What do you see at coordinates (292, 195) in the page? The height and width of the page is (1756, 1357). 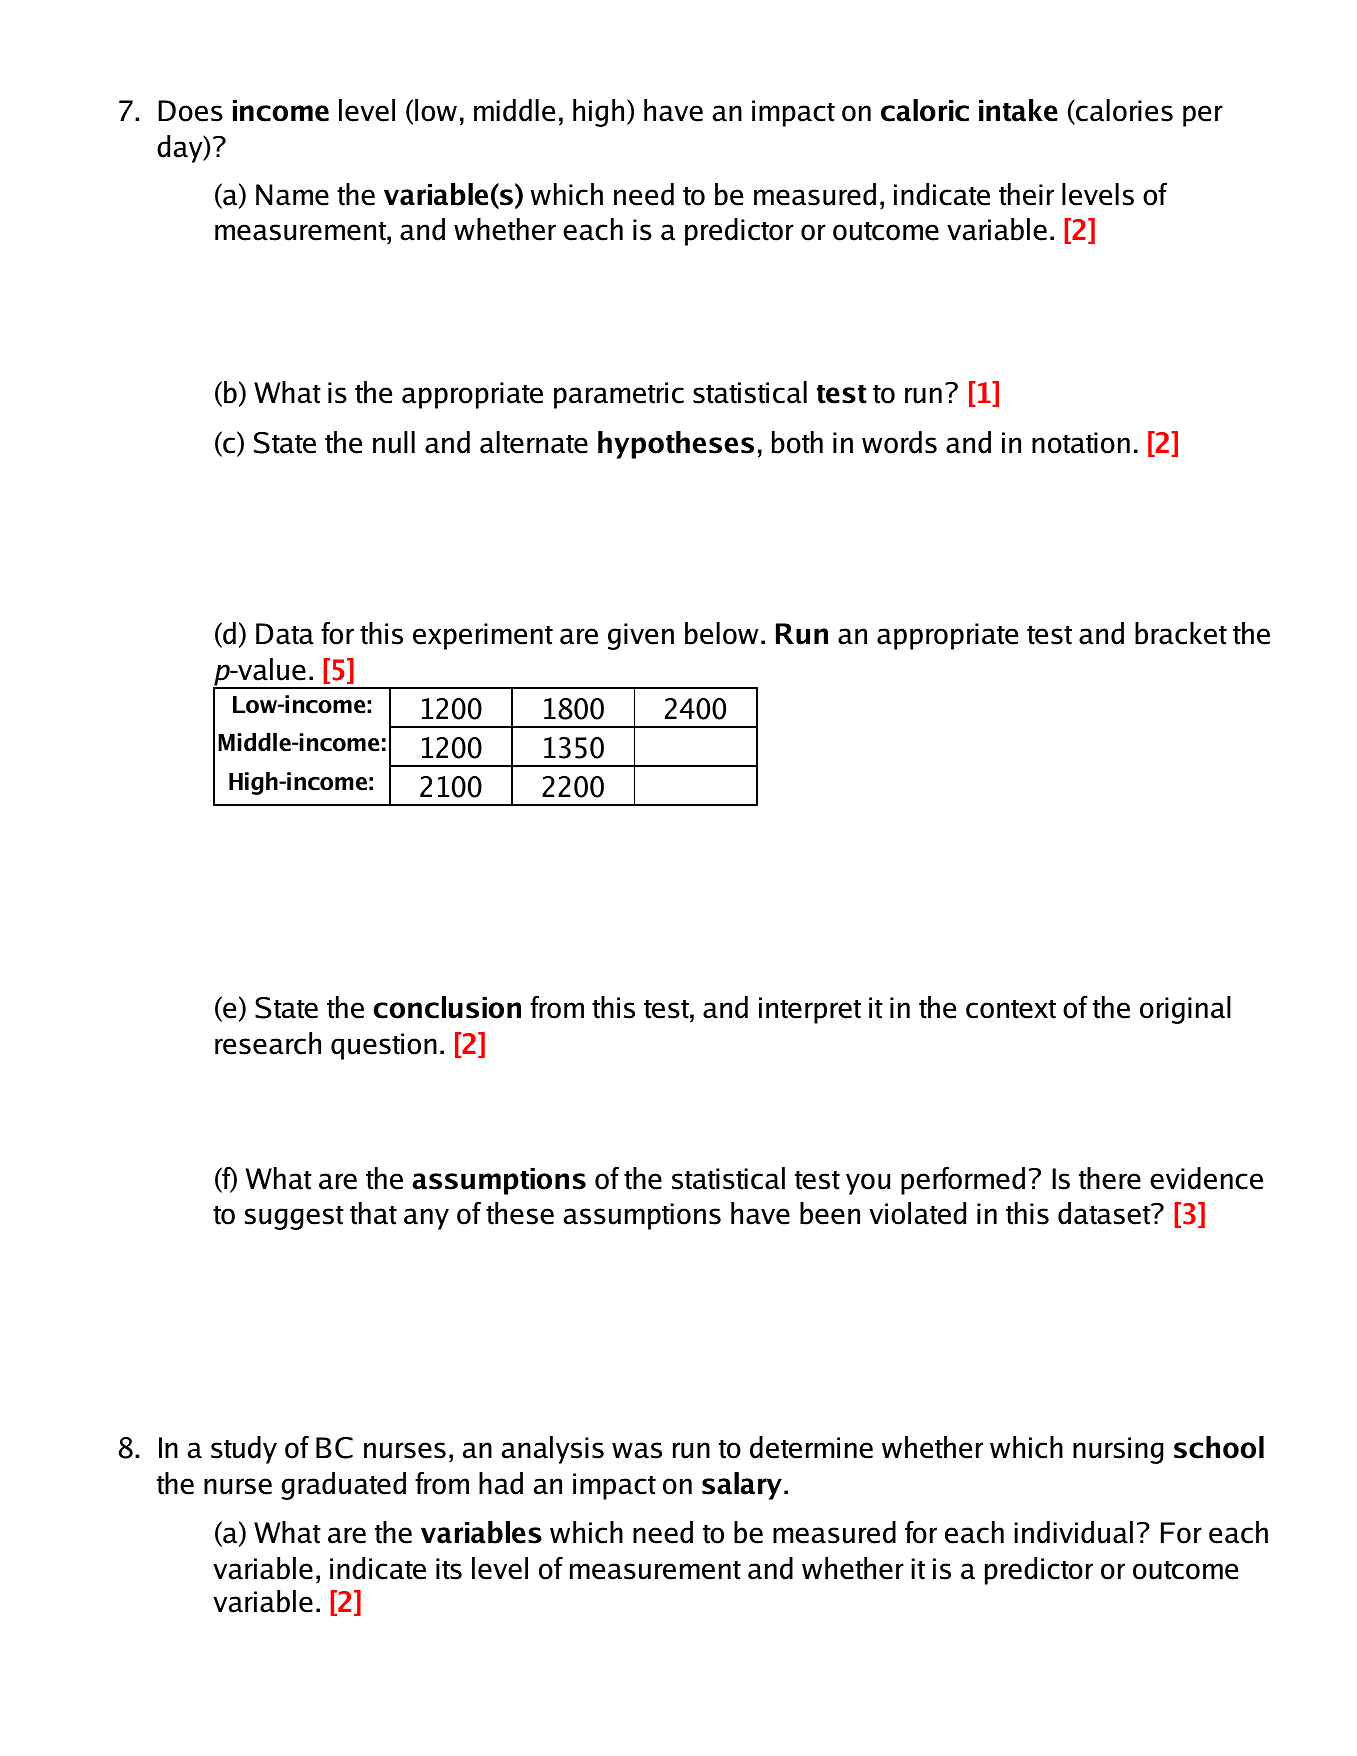 I see `Name` at bounding box center [292, 195].
